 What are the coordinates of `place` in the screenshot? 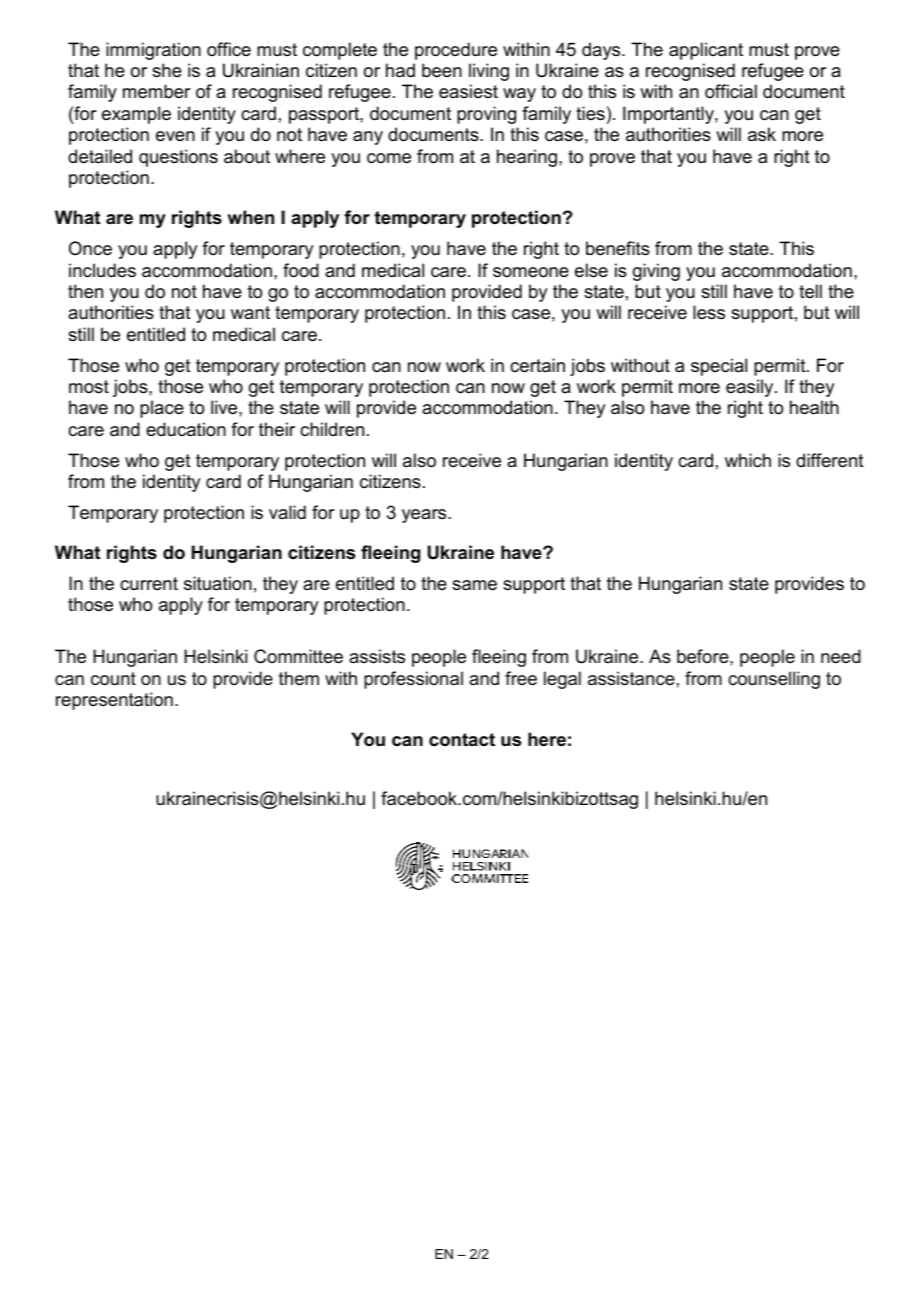 It's located at (162, 409).
